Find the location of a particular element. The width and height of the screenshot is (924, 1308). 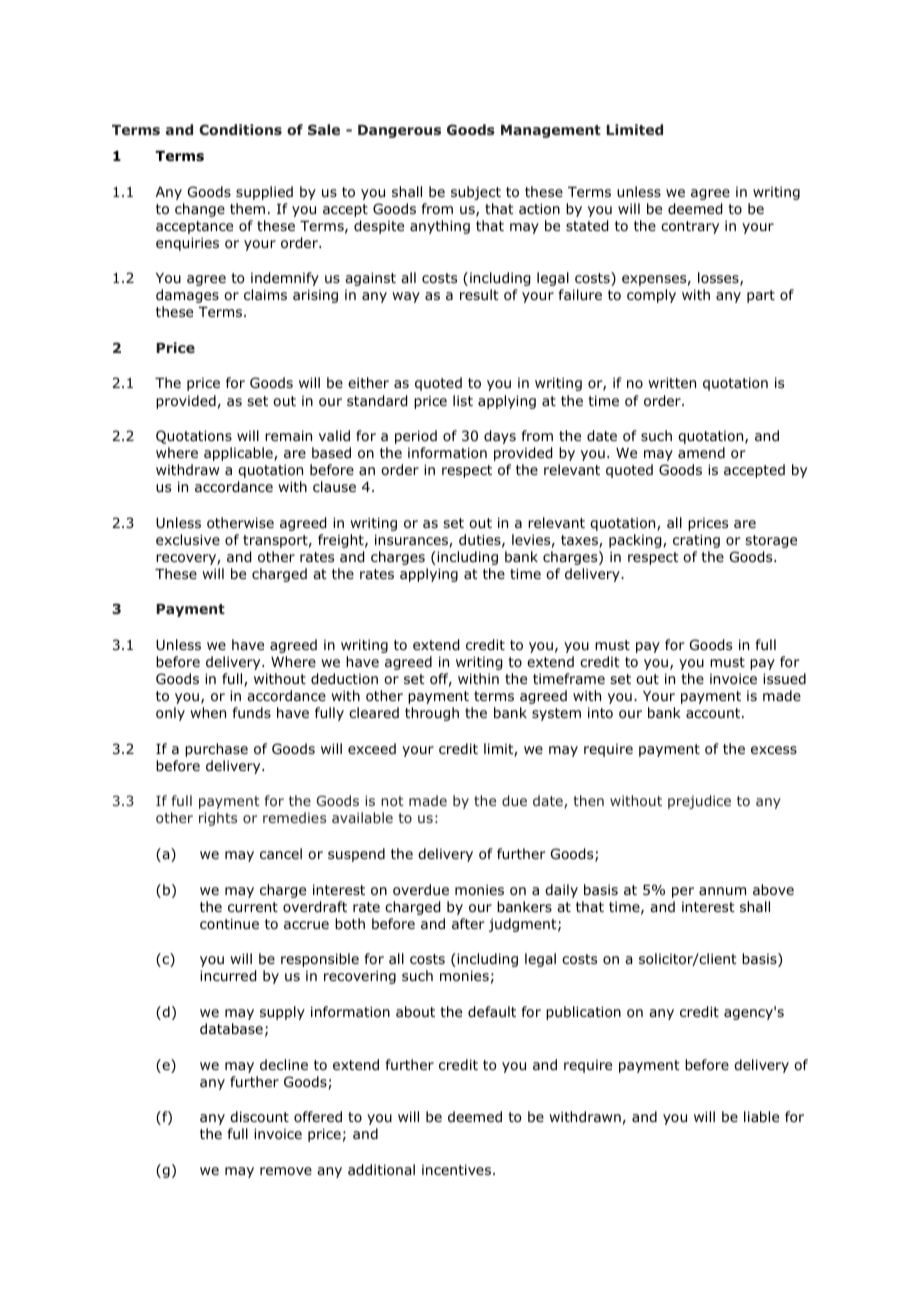

discount is located at coordinates (259, 1116).
